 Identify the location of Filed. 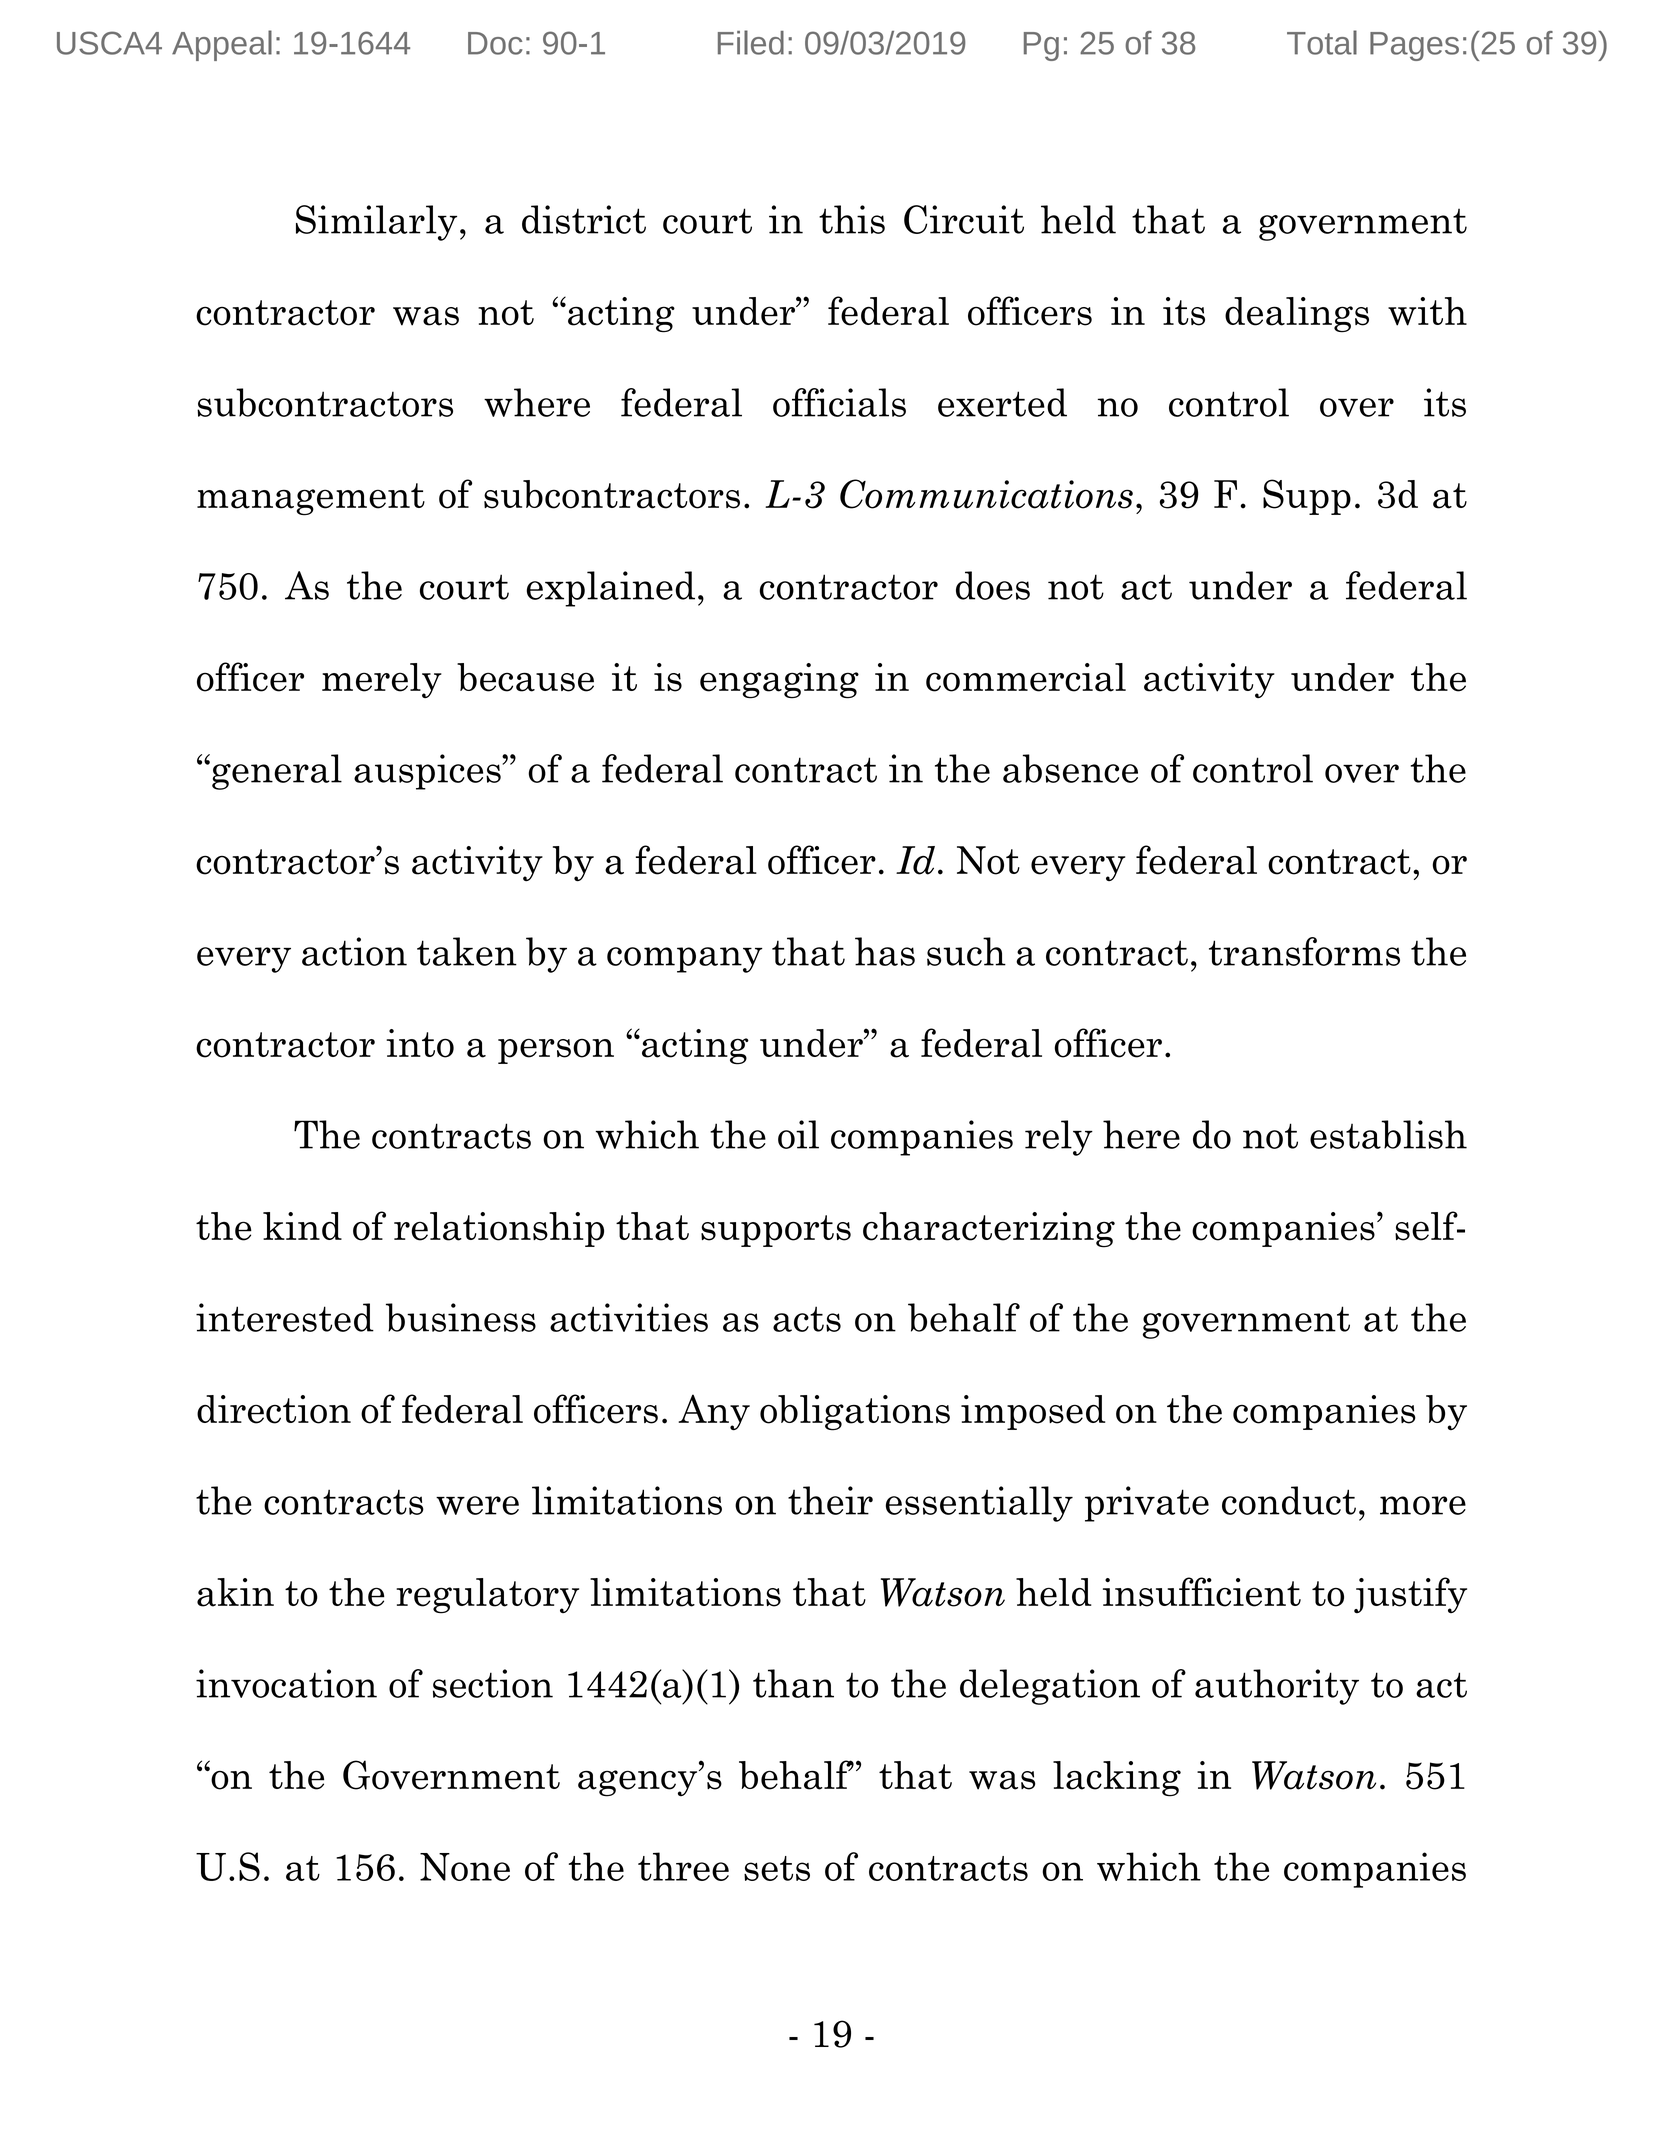
(751, 42).
